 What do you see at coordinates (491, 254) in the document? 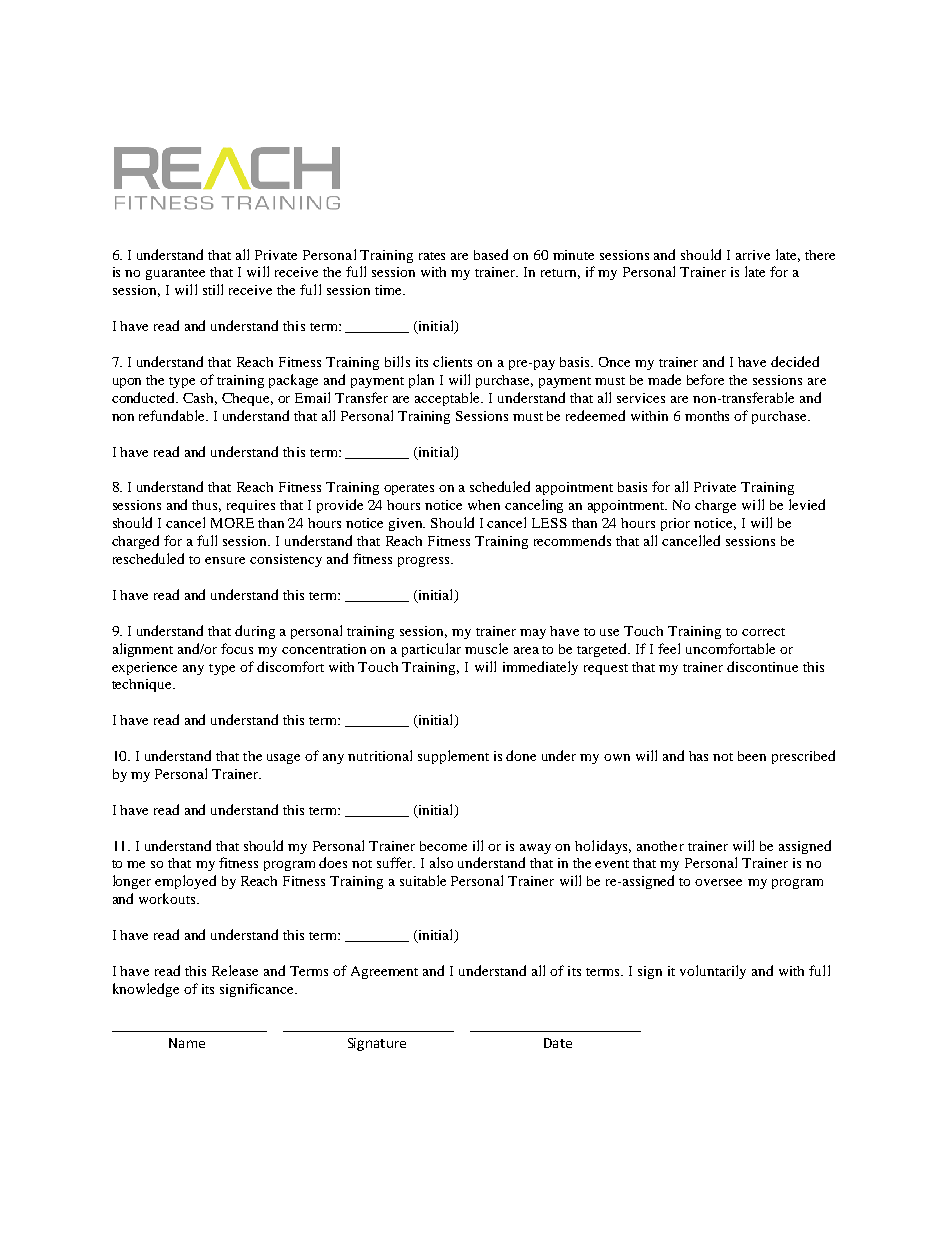
I see `based` at bounding box center [491, 254].
